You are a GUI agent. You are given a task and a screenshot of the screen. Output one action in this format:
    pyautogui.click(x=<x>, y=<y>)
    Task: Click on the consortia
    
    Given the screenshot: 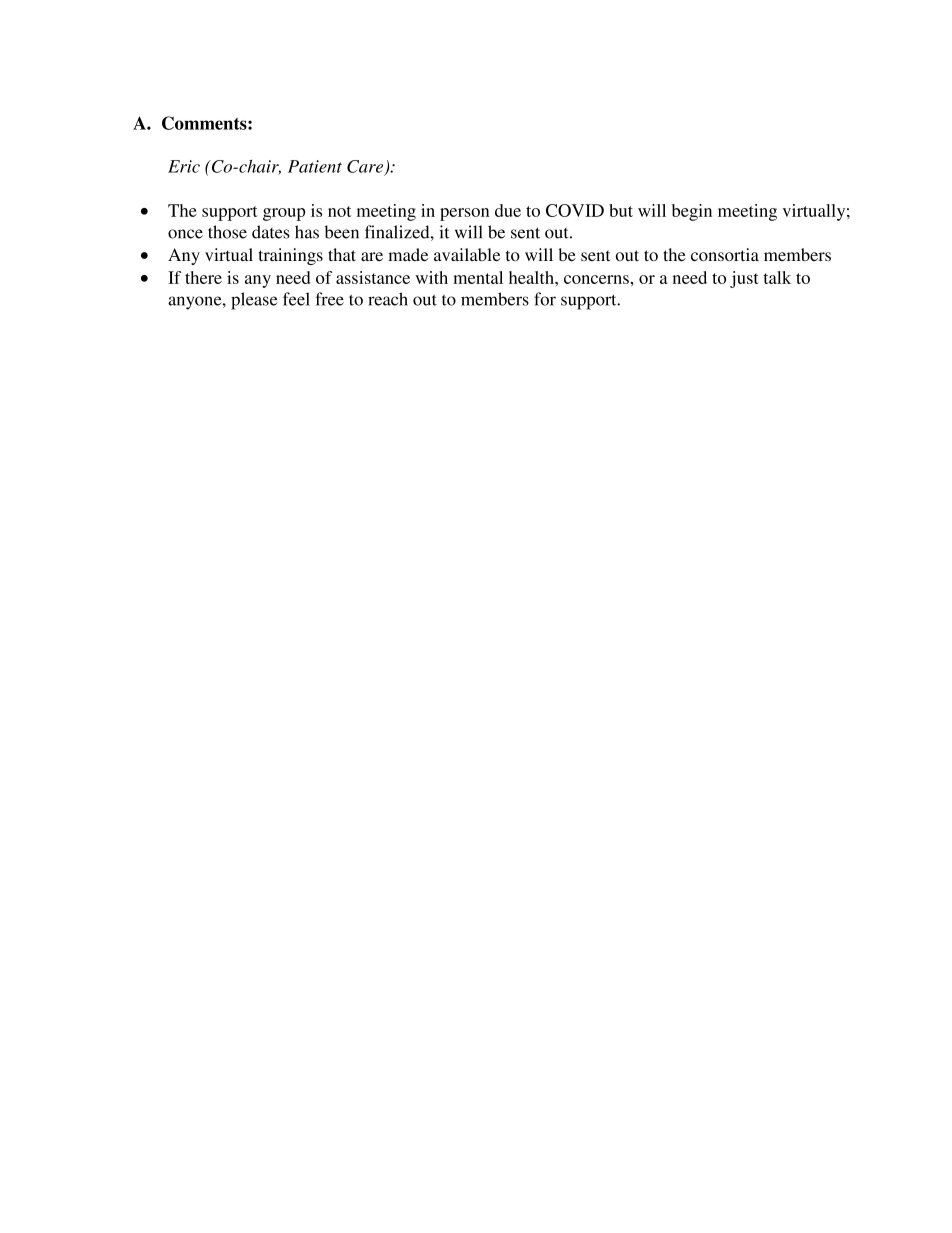 What is the action you would take?
    pyautogui.click(x=725, y=254)
